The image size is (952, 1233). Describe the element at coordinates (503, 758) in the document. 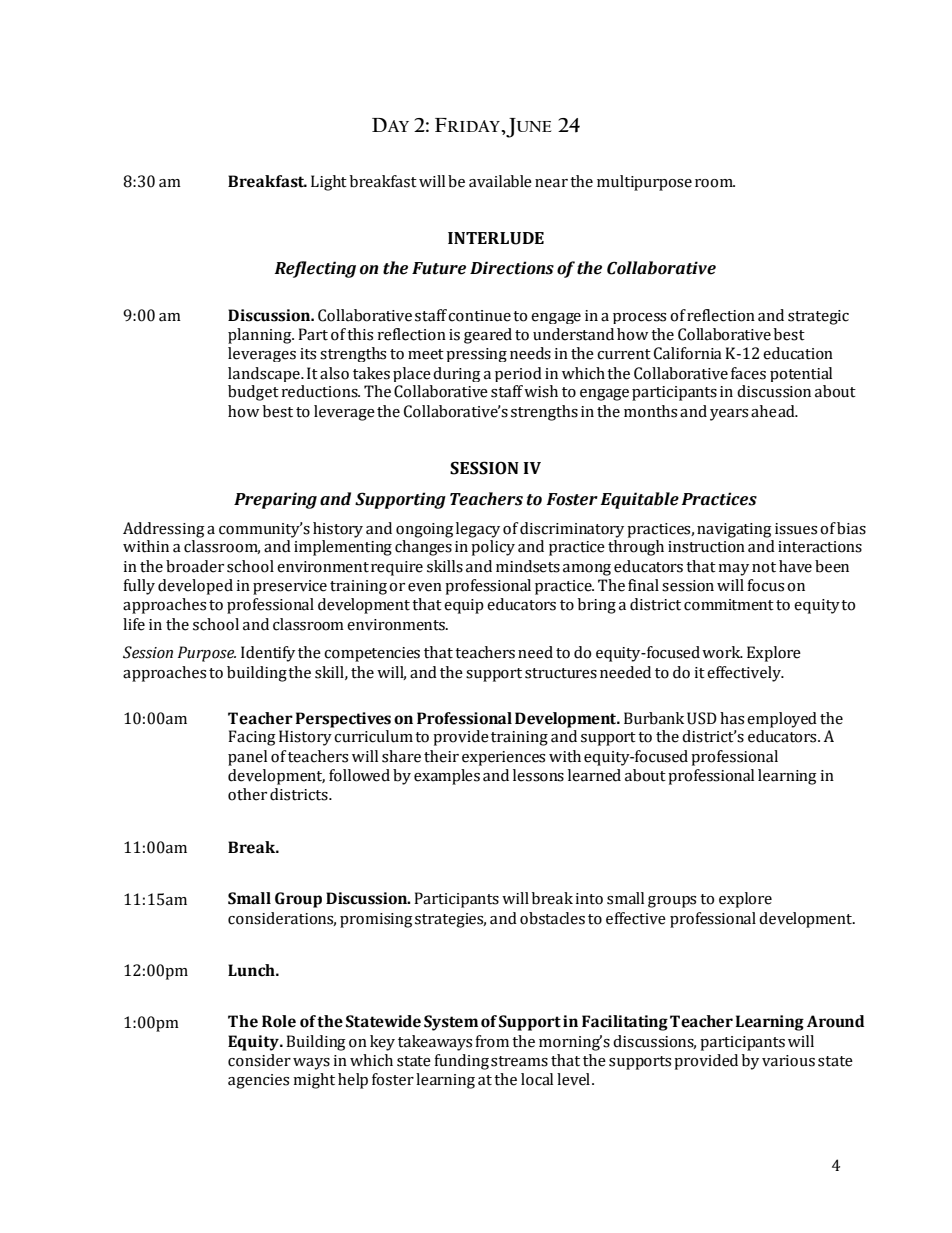

I see `experiences` at that location.
